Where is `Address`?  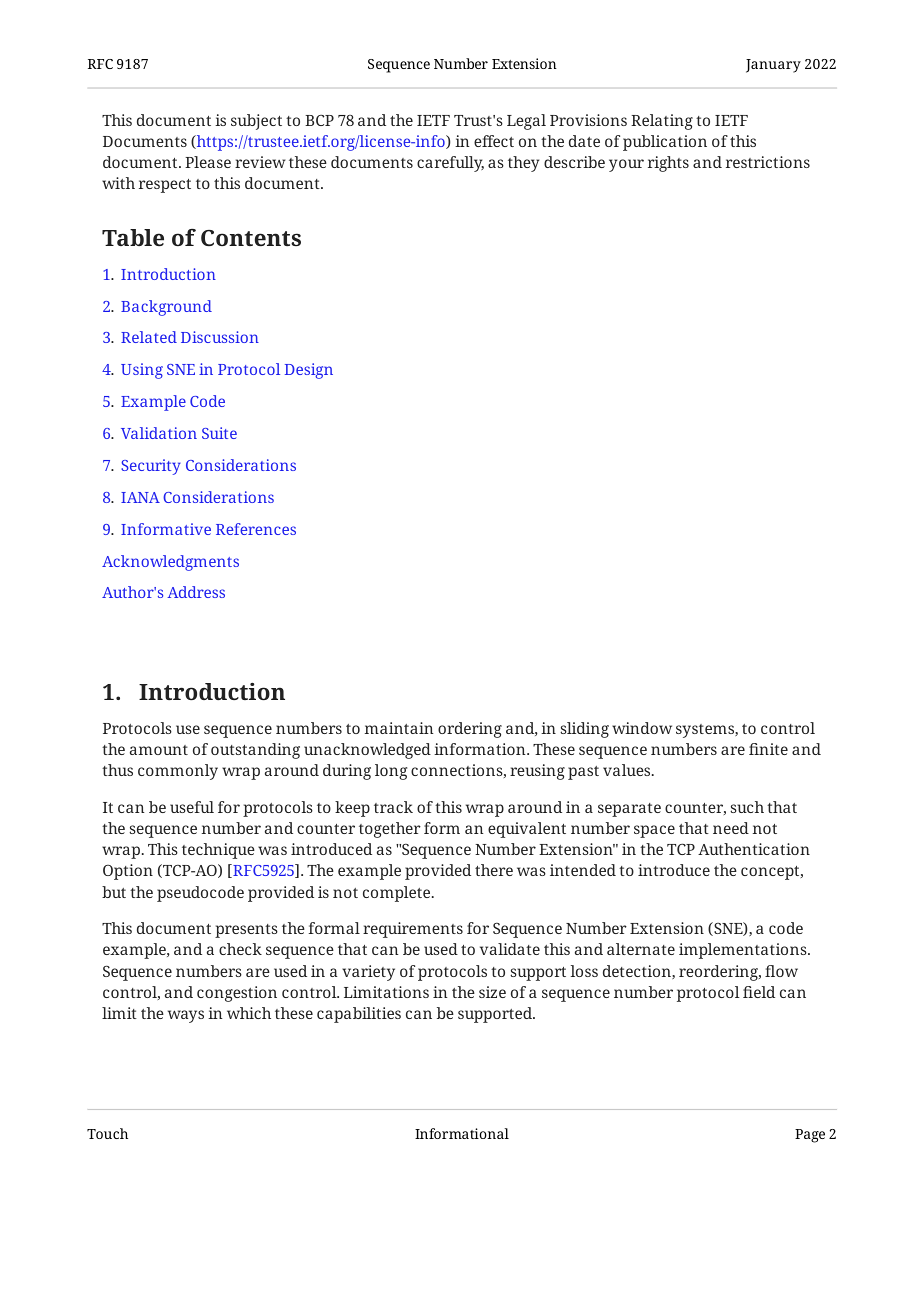 Address is located at coordinates (196, 592).
